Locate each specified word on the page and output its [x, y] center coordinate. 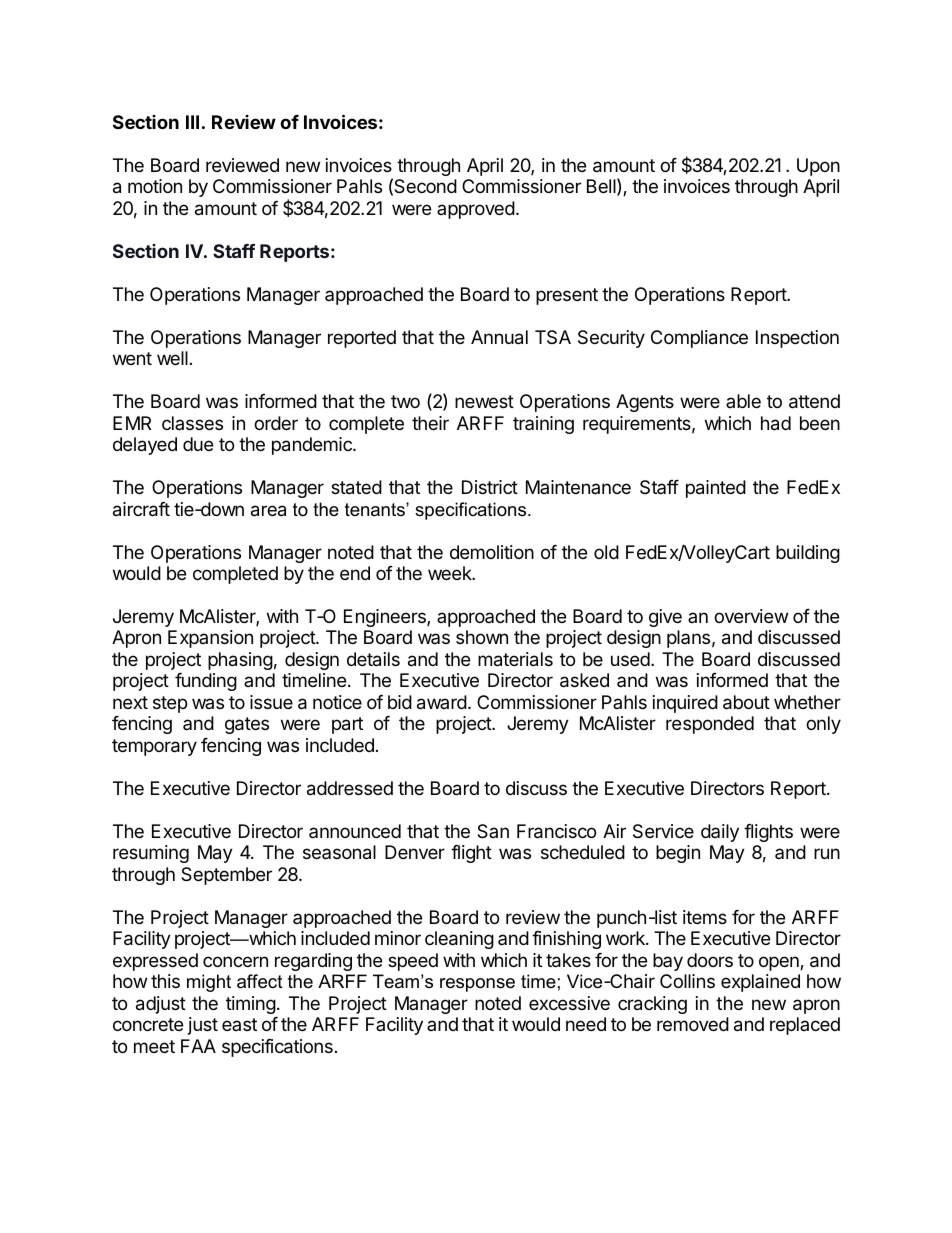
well [172, 358]
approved [476, 210]
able [743, 401]
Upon [818, 167]
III [192, 122]
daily [720, 833]
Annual [499, 337]
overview [751, 616]
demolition [492, 552]
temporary [154, 747]
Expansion [210, 639]
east [239, 1024]
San [493, 831]
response [477, 985]
